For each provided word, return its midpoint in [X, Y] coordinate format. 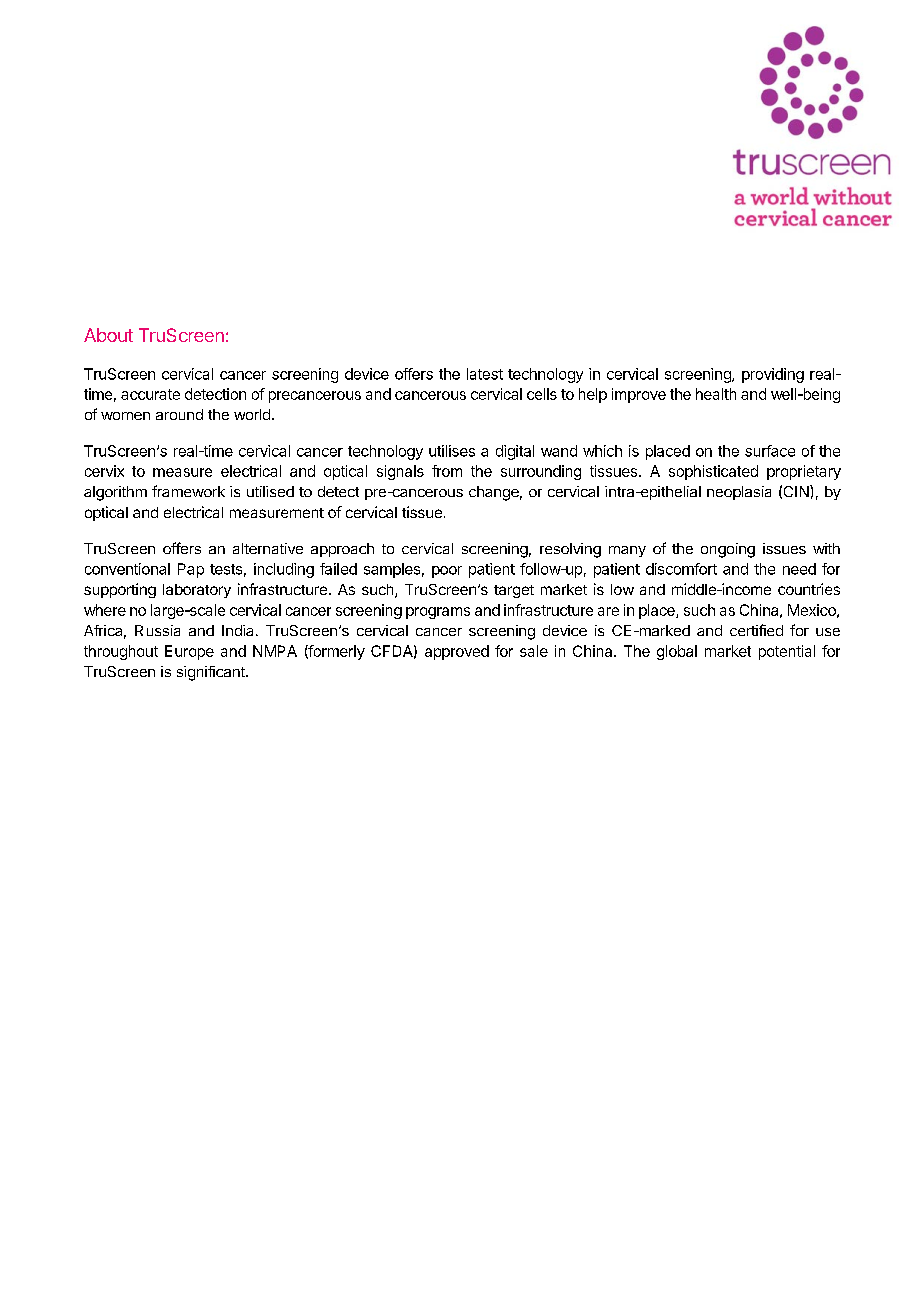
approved [457, 652]
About [108, 335]
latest [485, 374]
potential [787, 652]
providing [773, 375]
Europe [189, 652]
